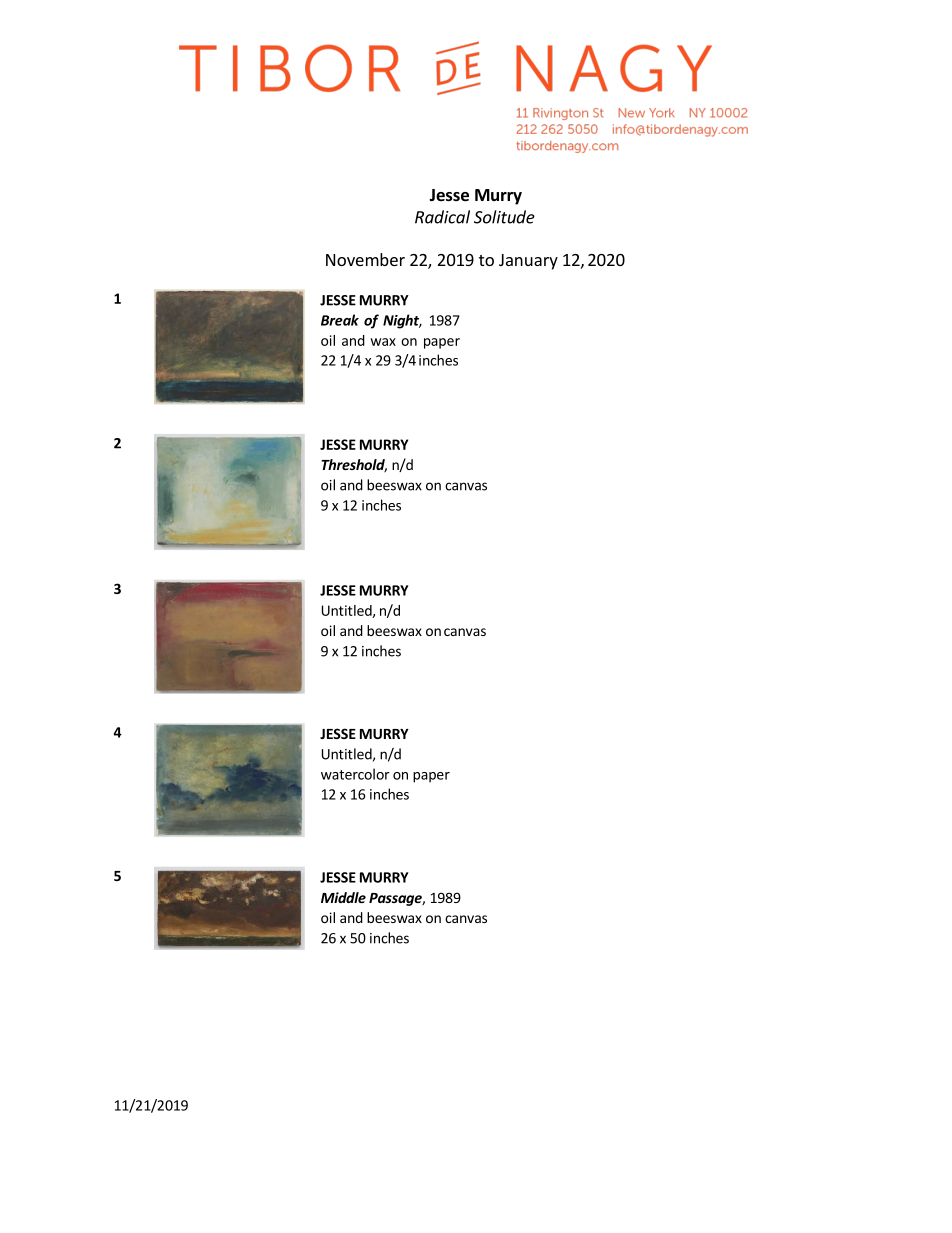  What do you see at coordinates (528, 262) in the screenshot?
I see `January` at bounding box center [528, 262].
